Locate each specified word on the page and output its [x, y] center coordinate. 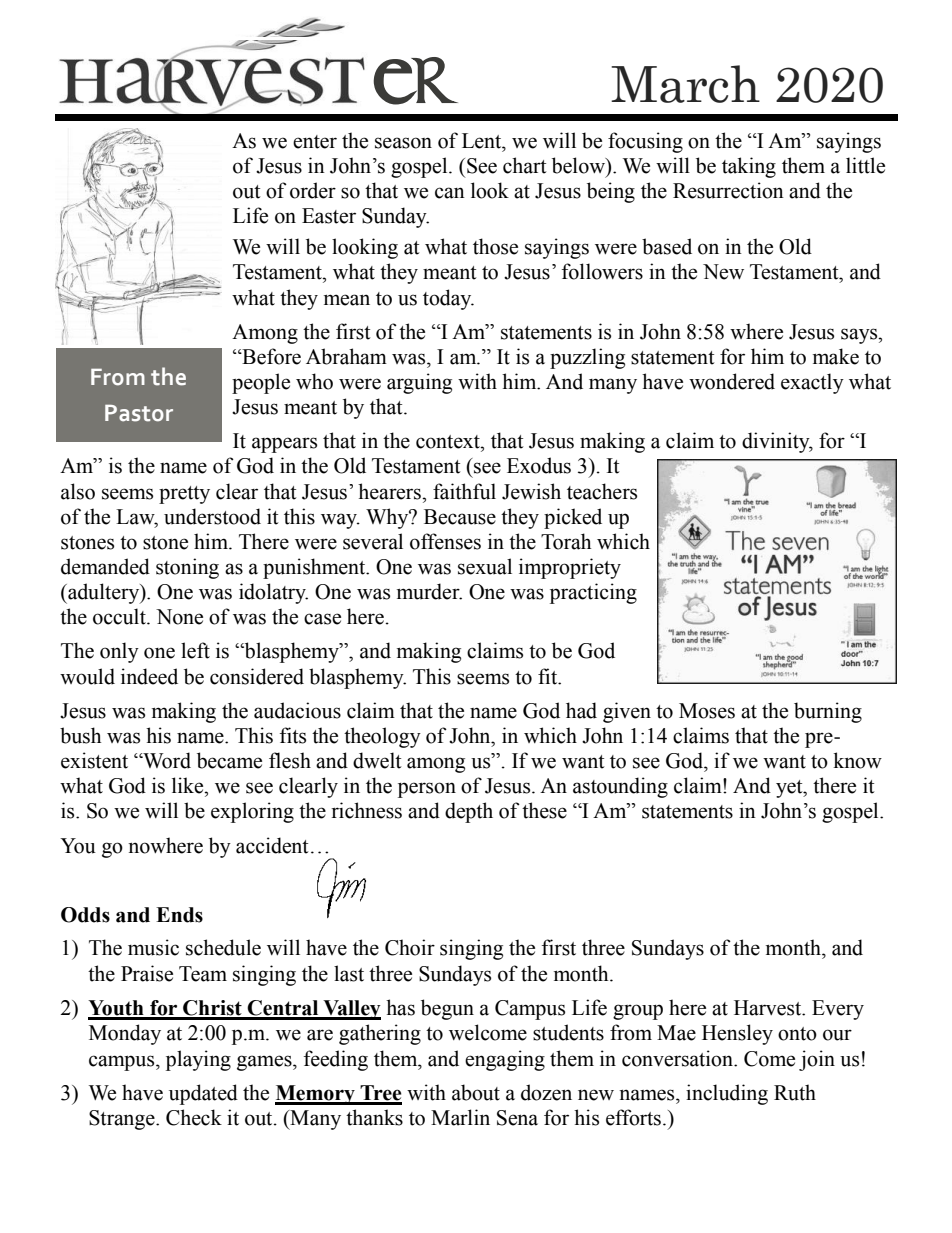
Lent [483, 141]
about [476, 1092]
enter [315, 142]
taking [749, 167]
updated [203, 1094]
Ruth [795, 1092]
